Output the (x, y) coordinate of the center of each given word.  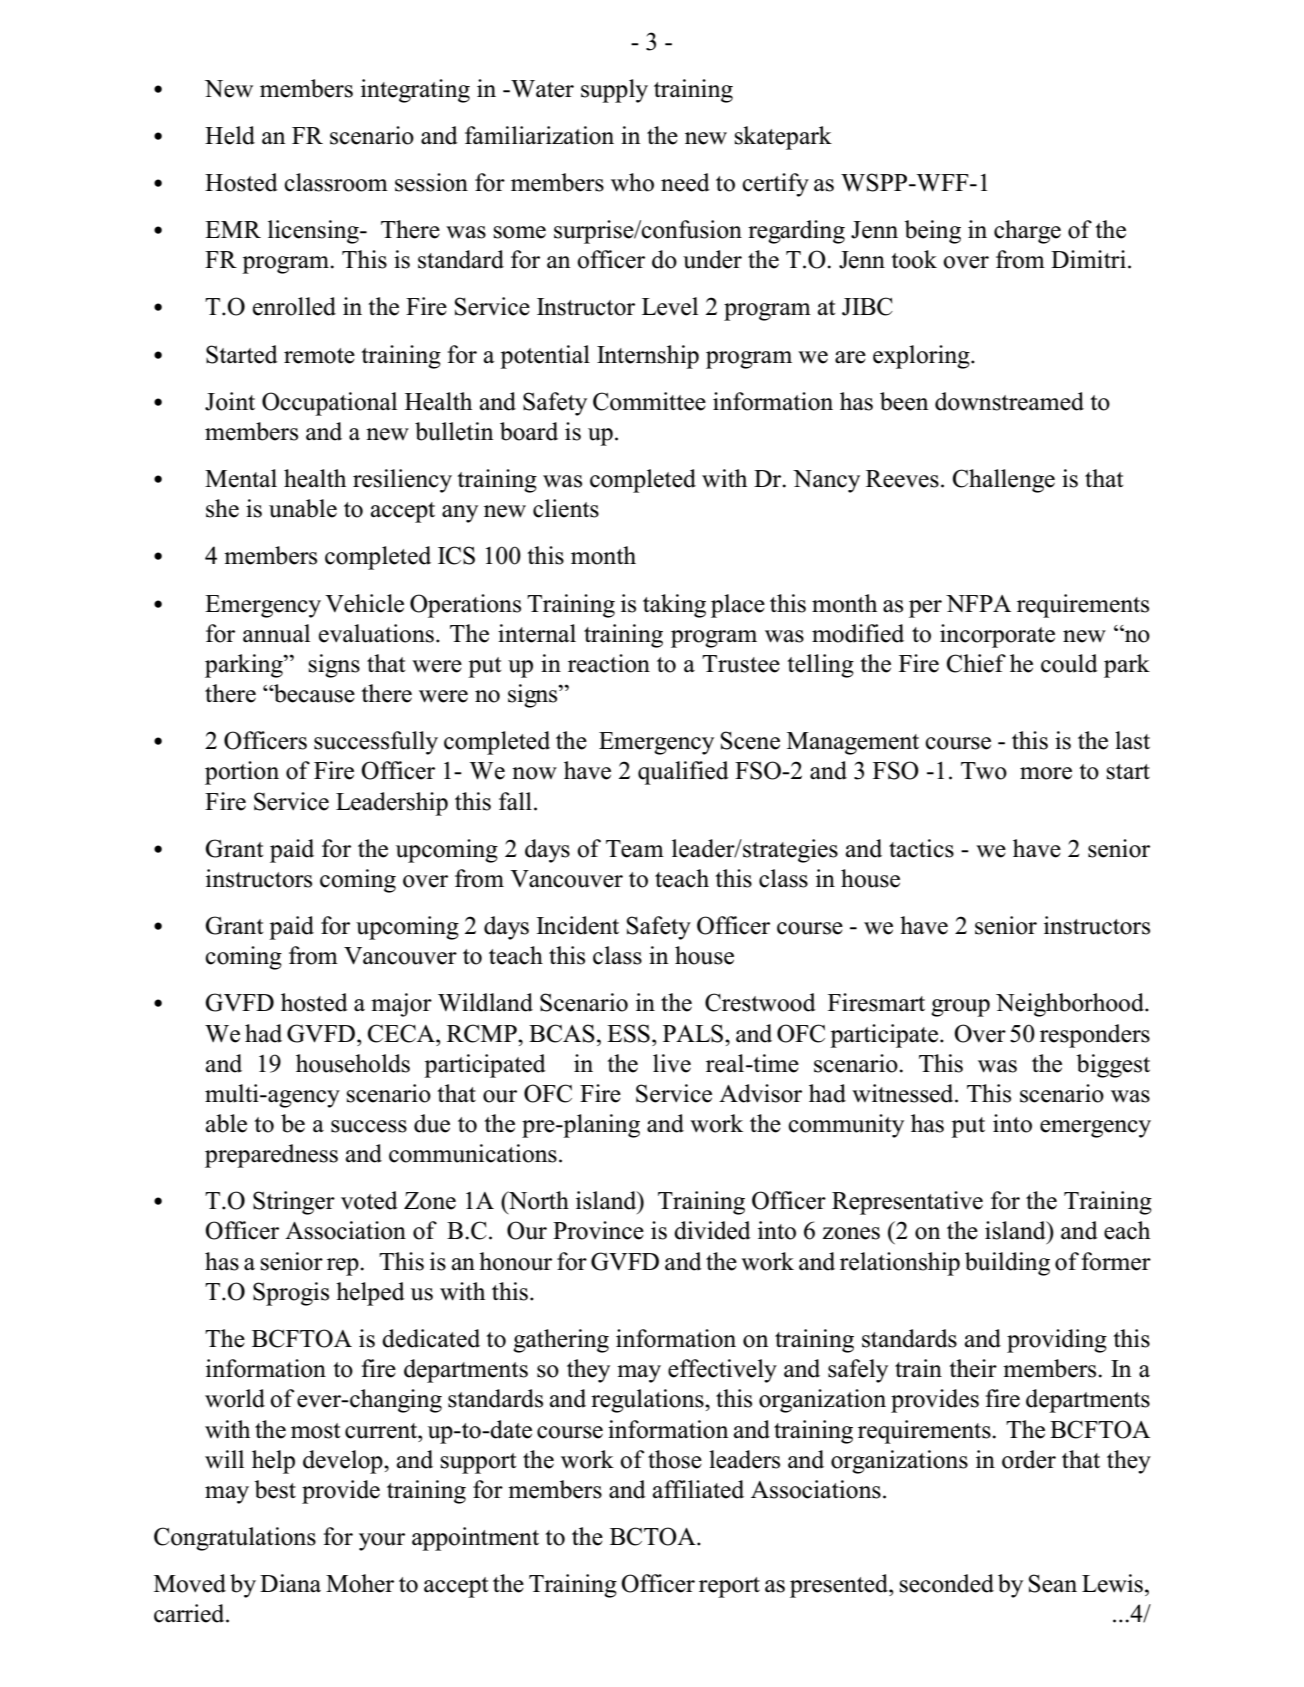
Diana (290, 1583)
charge (1027, 232)
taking (674, 606)
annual (276, 633)
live (672, 1063)
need (685, 182)
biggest (1113, 1066)
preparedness (271, 1156)
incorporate (997, 636)
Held (230, 135)
